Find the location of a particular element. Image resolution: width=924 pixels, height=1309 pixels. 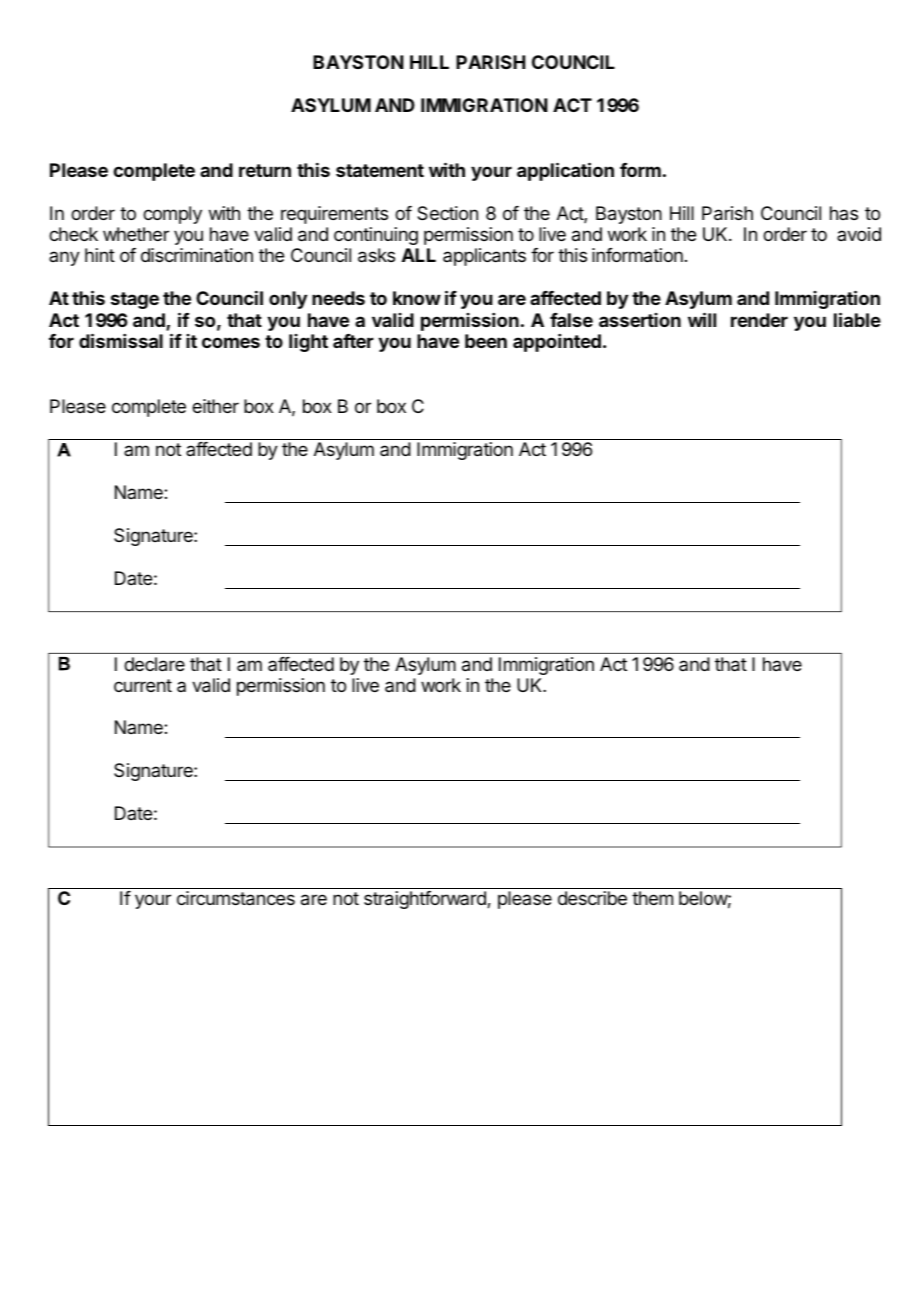

circumstances is located at coordinates (236, 898).
